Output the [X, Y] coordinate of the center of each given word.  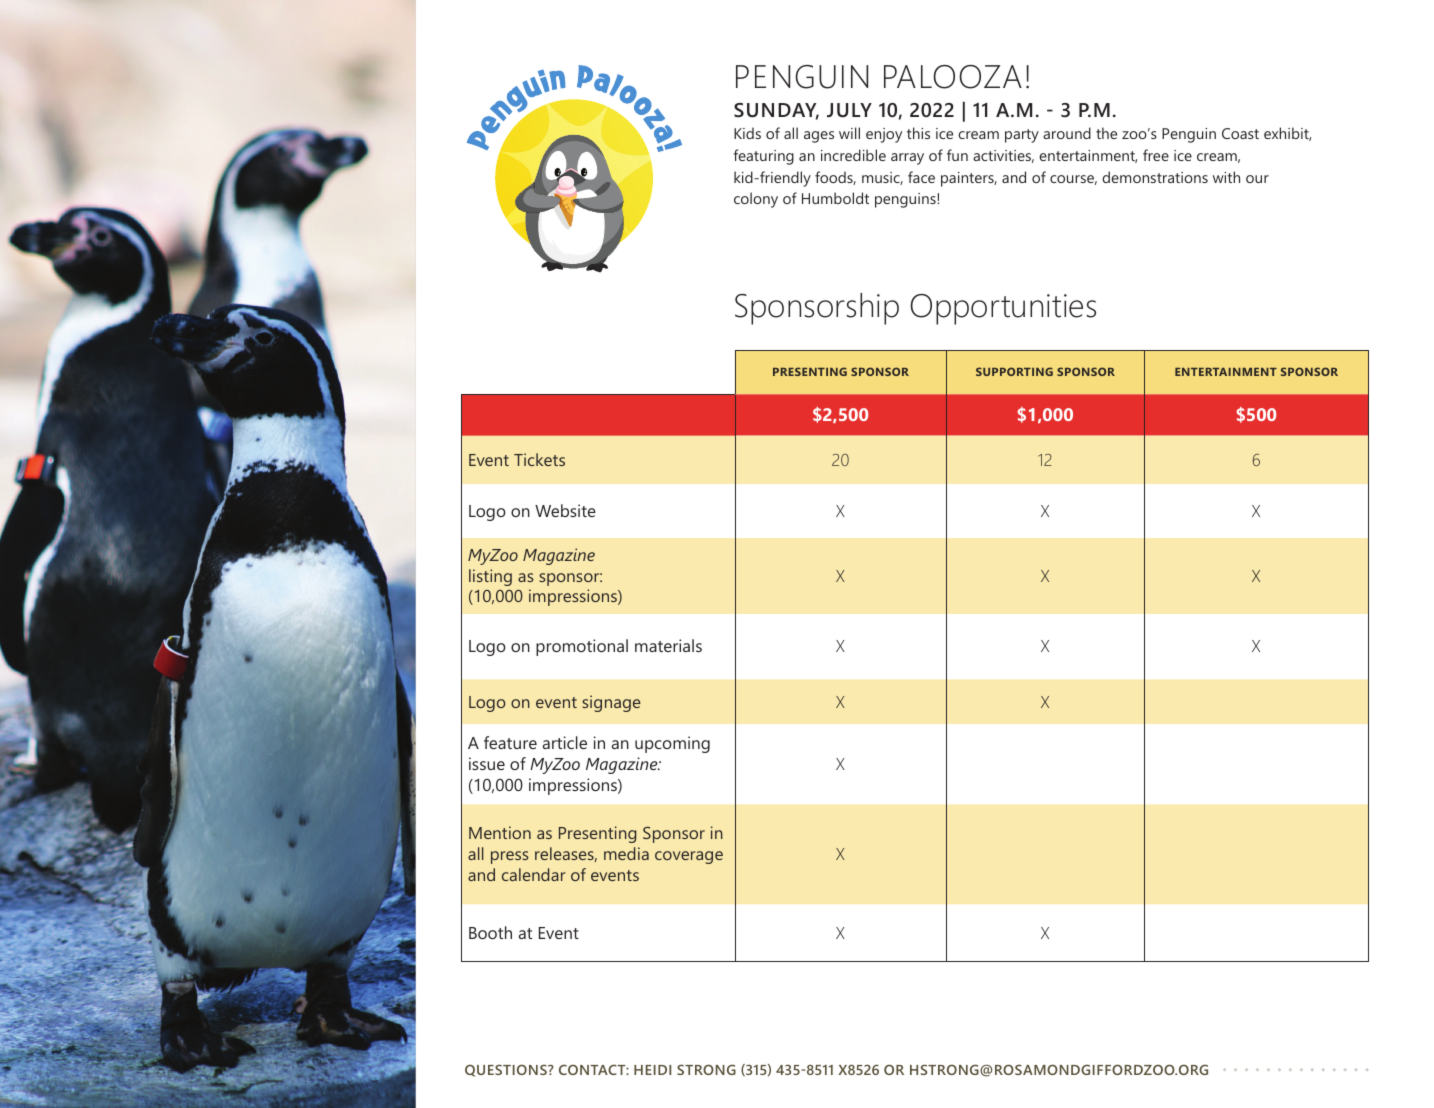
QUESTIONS [507, 1070]
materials [668, 645]
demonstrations [1155, 177]
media [626, 853]
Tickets [539, 459]
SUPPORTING [1014, 371]
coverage [689, 857]
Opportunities [1003, 309]
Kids [747, 133]
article [565, 742]
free [1156, 155]
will [849, 133]
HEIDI [652, 1070]
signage [611, 703]
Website [565, 510]
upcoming [672, 744]
